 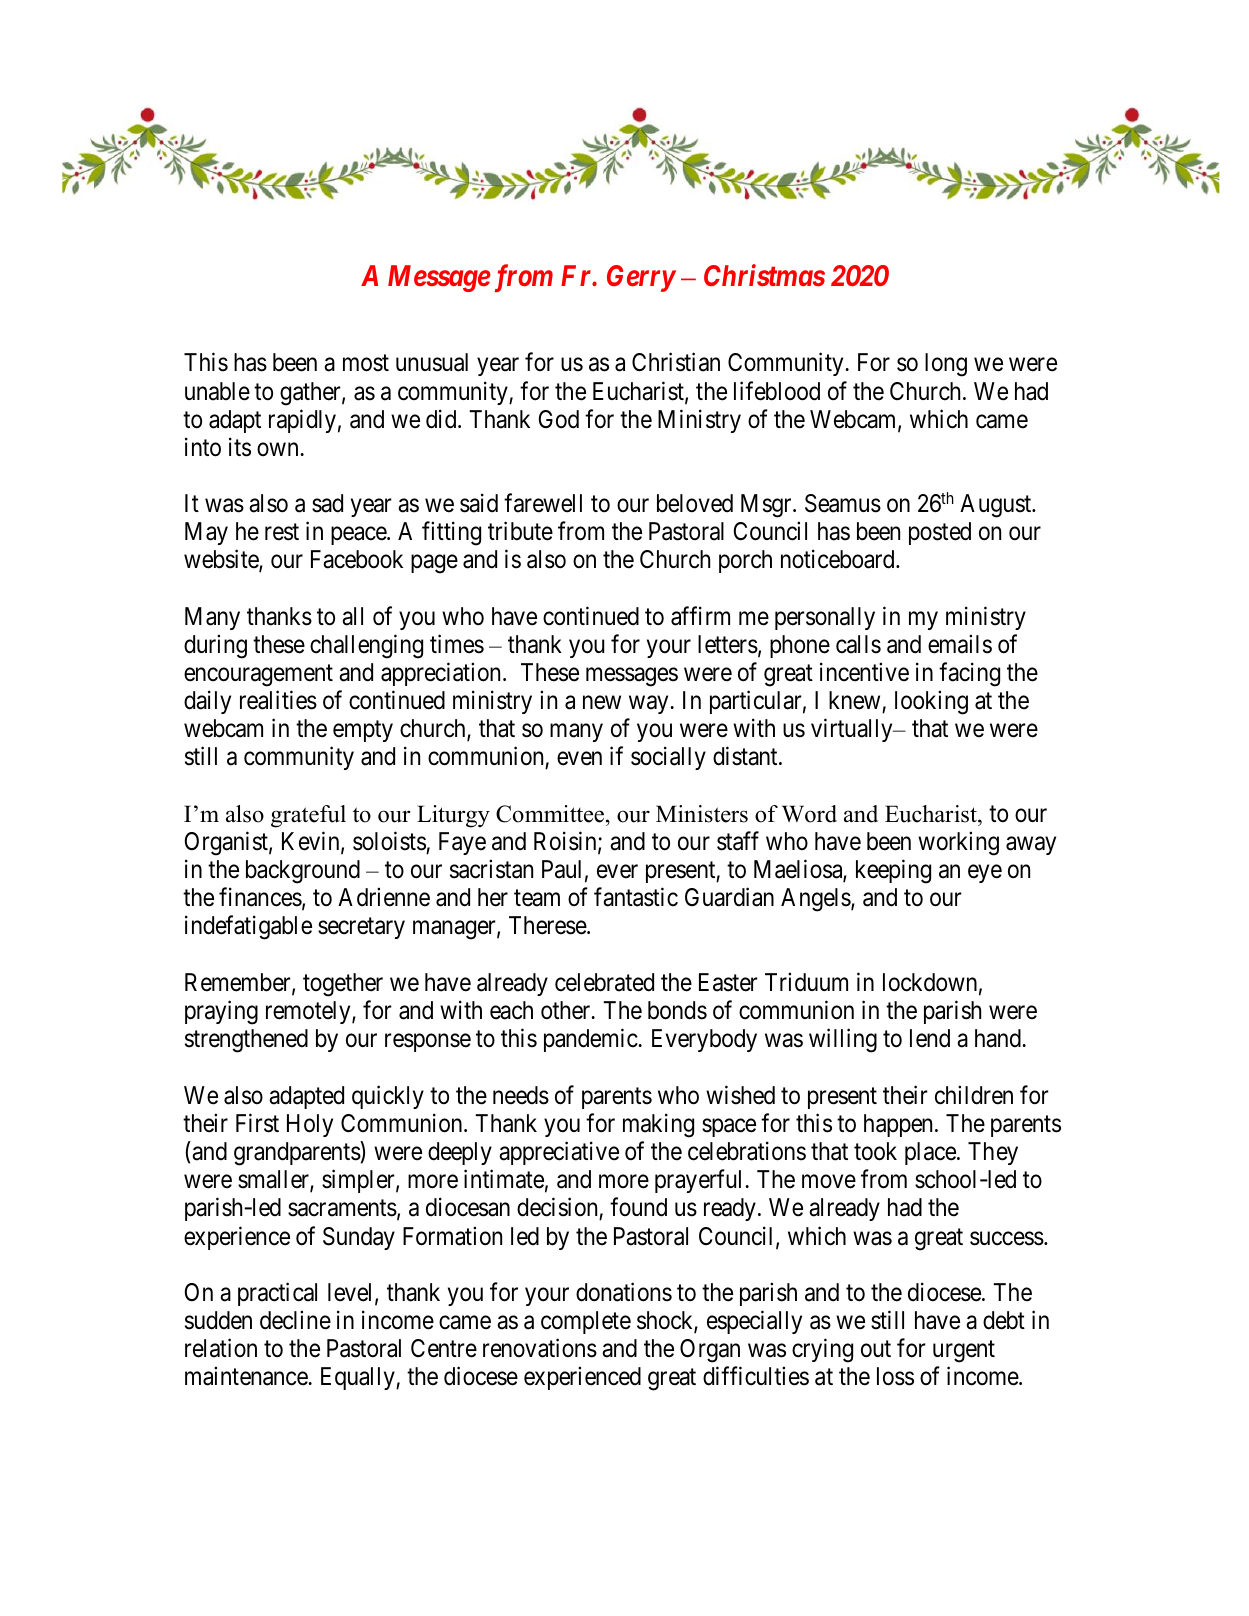 I want to click on fantastic, so click(x=636, y=897).
